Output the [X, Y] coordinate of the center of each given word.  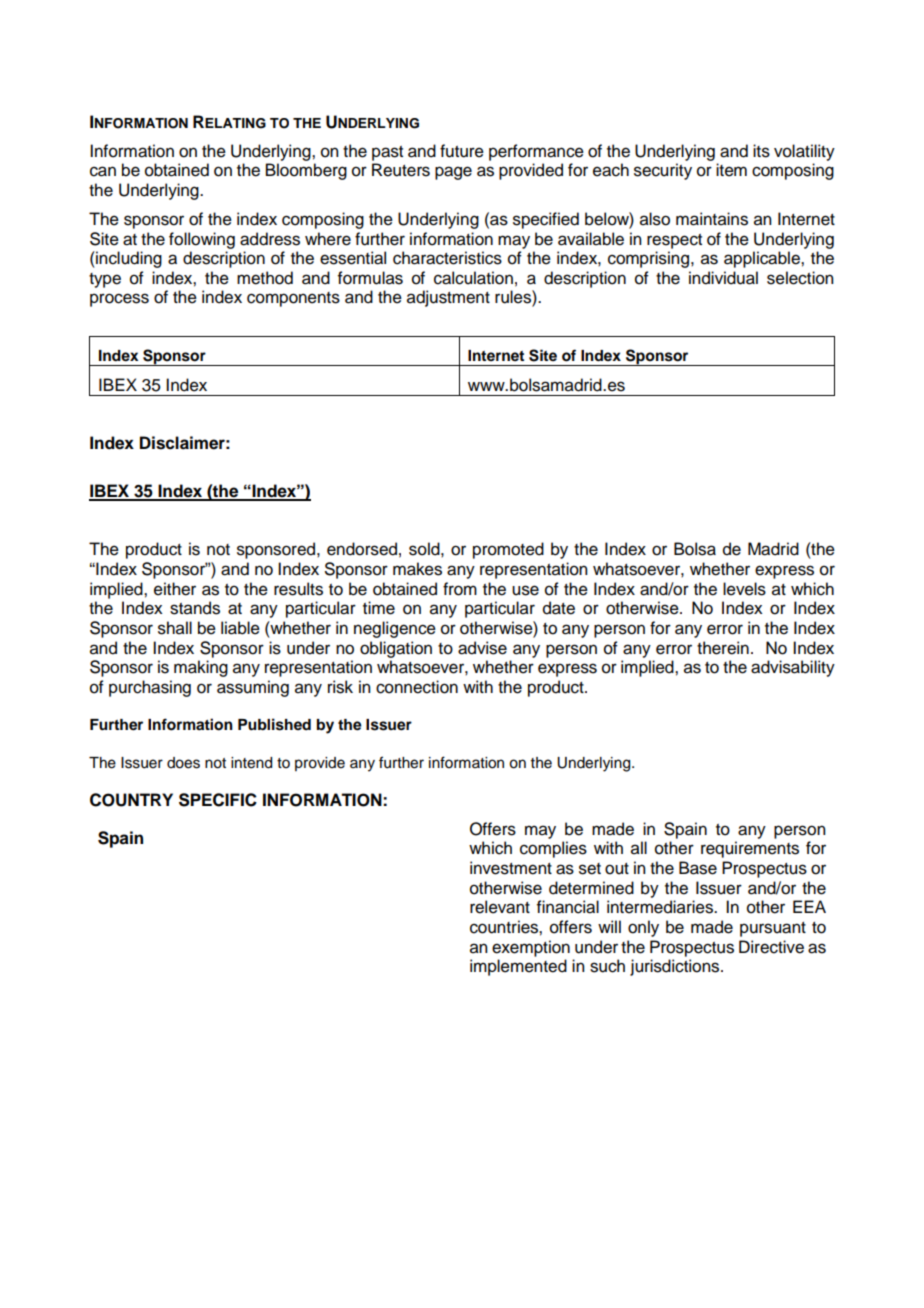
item [731, 170]
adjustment [448, 298]
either [175, 589]
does [183, 763]
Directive [771, 947]
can [103, 171]
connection [417, 687]
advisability [793, 668]
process [119, 300]
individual [723, 278]
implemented [518, 967]
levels [744, 589]
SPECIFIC [218, 800]
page [453, 173]
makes [417, 569]
